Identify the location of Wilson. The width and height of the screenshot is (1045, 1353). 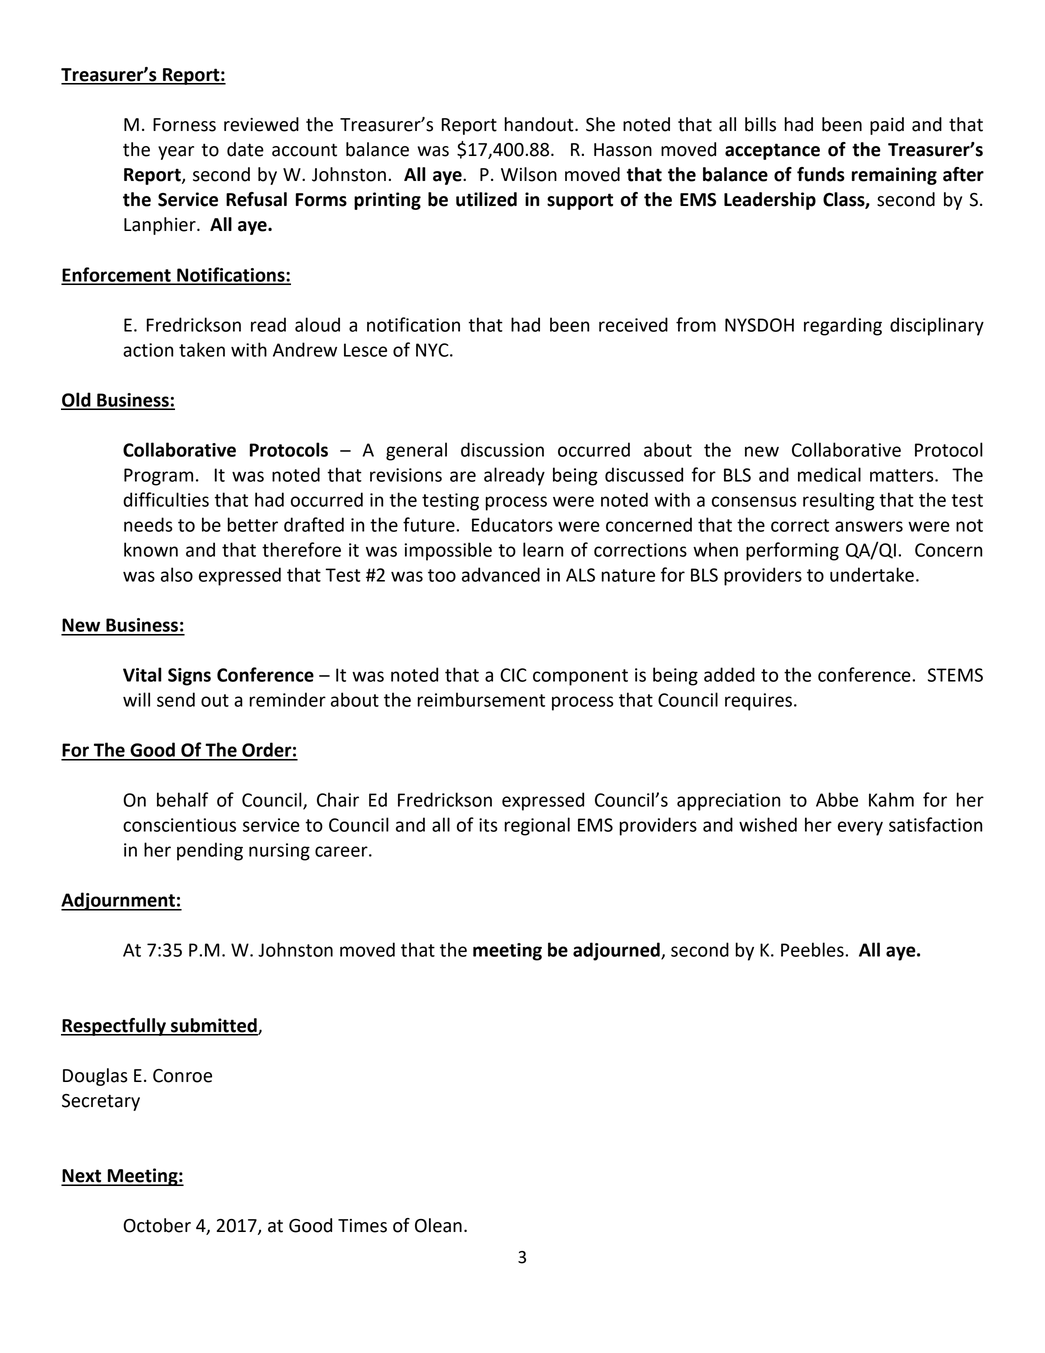
(529, 174).
